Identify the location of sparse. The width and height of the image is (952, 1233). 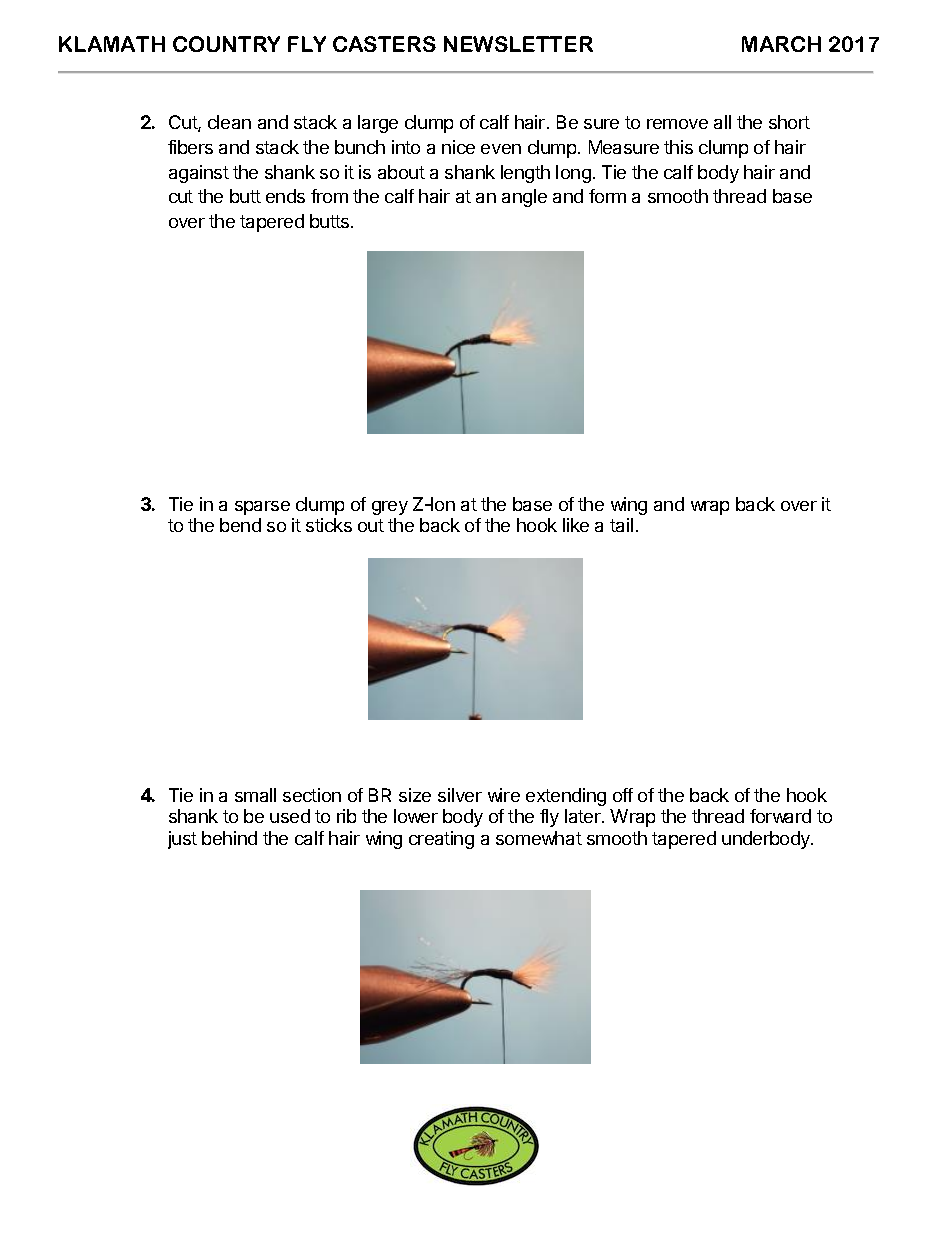
(262, 508).
